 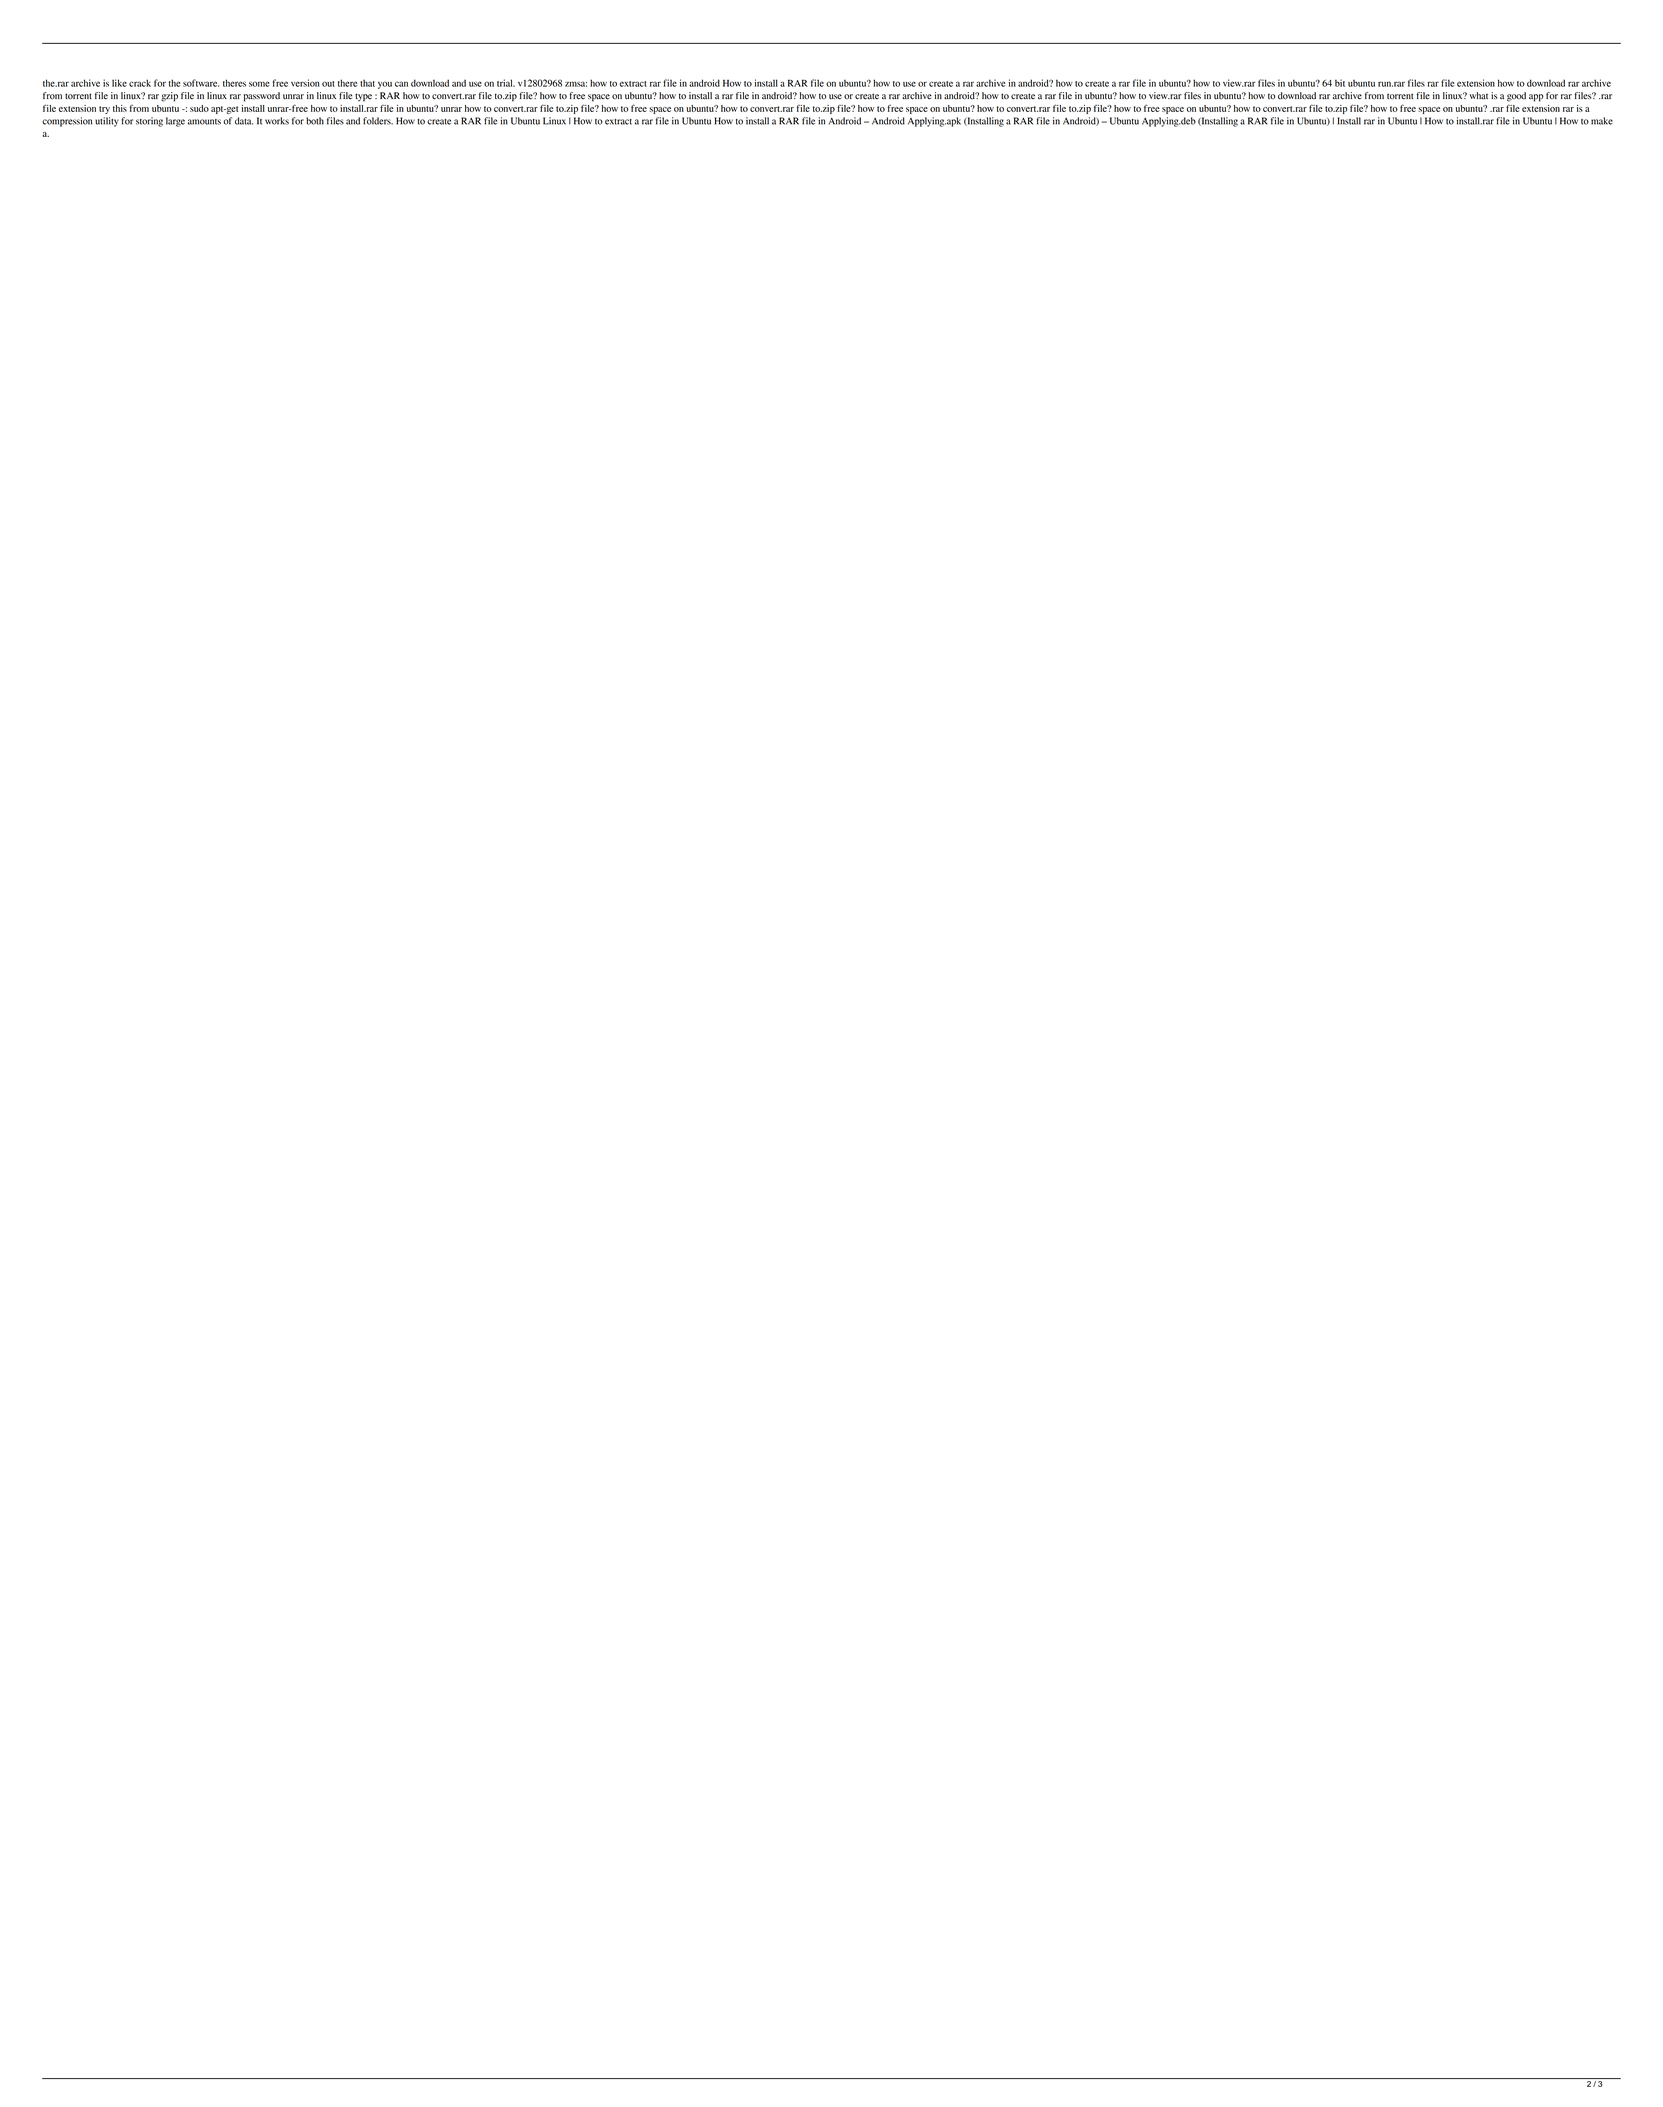 I want to click on can, so click(x=401, y=84).
